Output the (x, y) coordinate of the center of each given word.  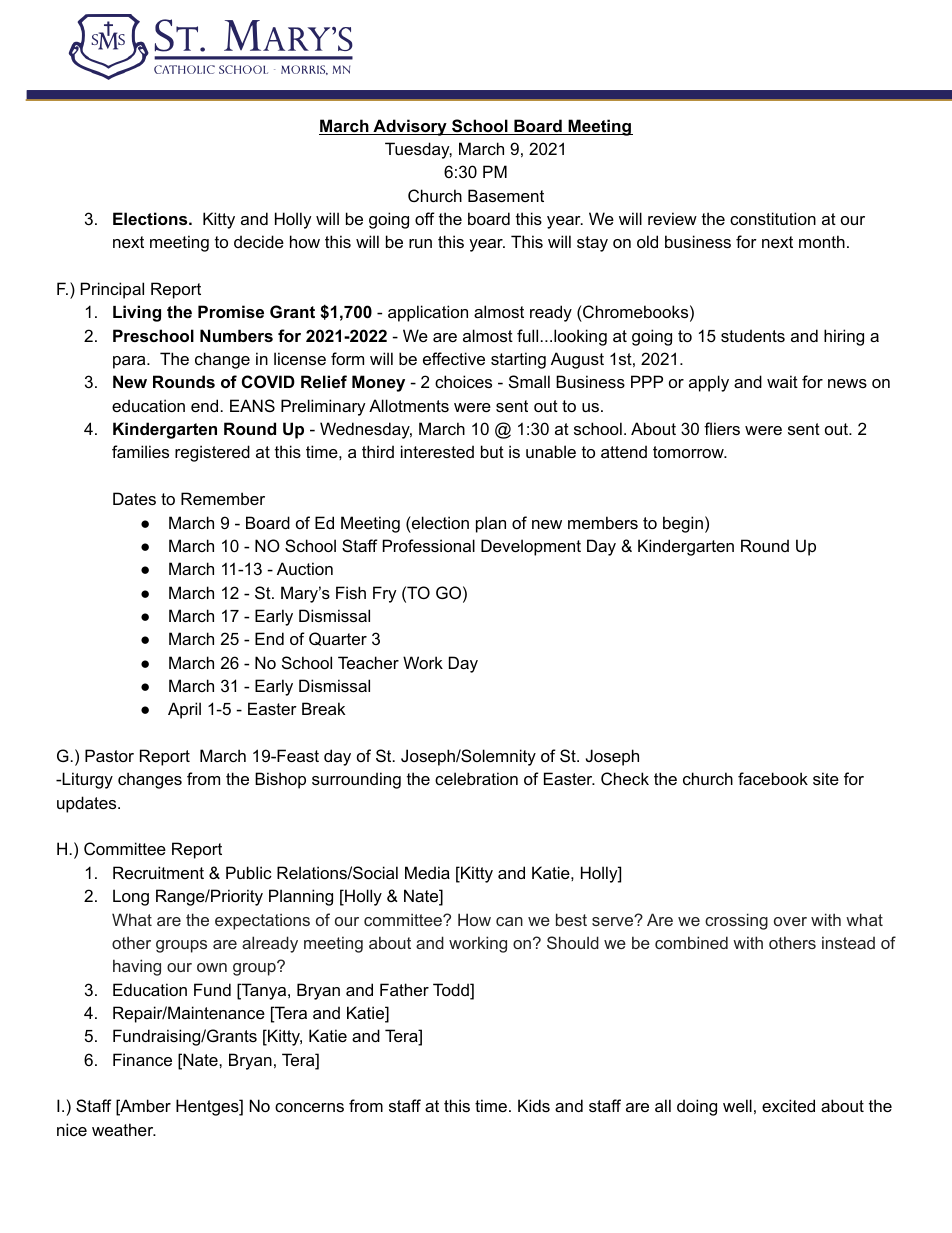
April (184, 710)
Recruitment (158, 872)
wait (782, 381)
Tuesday (418, 150)
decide (259, 241)
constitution (773, 218)
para (130, 362)
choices (463, 381)
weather (124, 1129)
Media (427, 872)
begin (683, 524)
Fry (385, 594)
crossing (736, 921)
